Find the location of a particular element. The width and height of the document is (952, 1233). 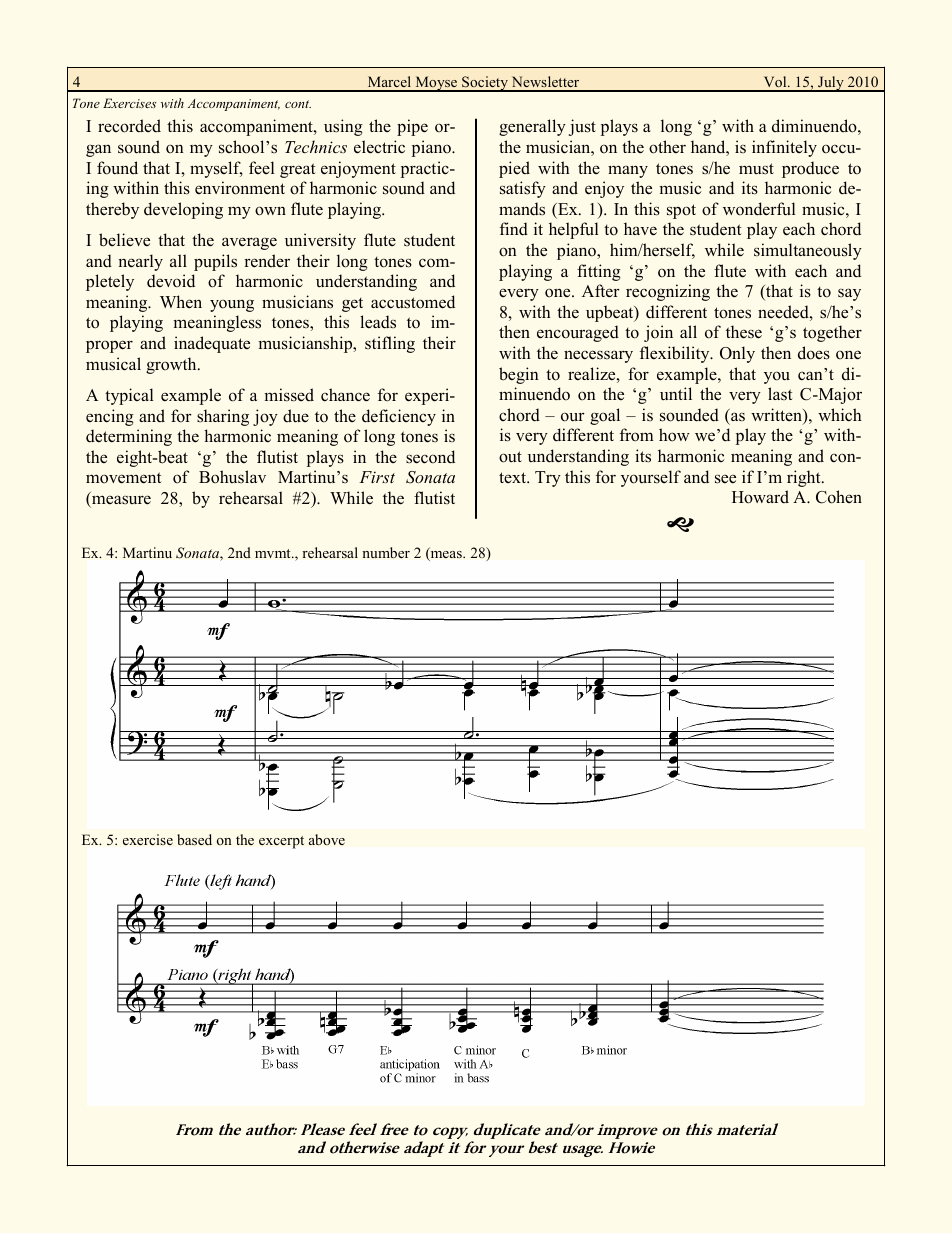

see is located at coordinates (725, 479).
